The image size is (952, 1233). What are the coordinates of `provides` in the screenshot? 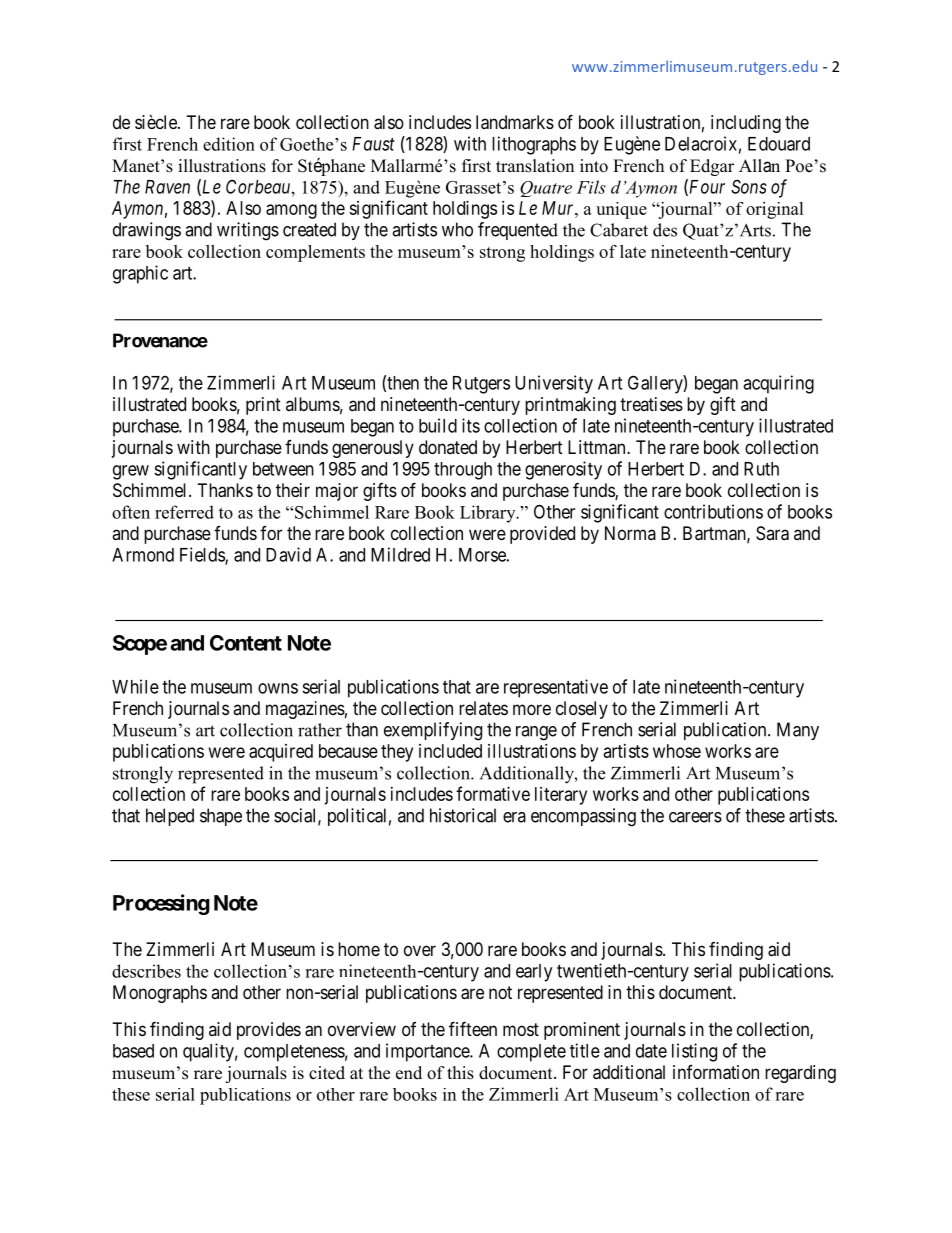 It's located at (269, 1031).
